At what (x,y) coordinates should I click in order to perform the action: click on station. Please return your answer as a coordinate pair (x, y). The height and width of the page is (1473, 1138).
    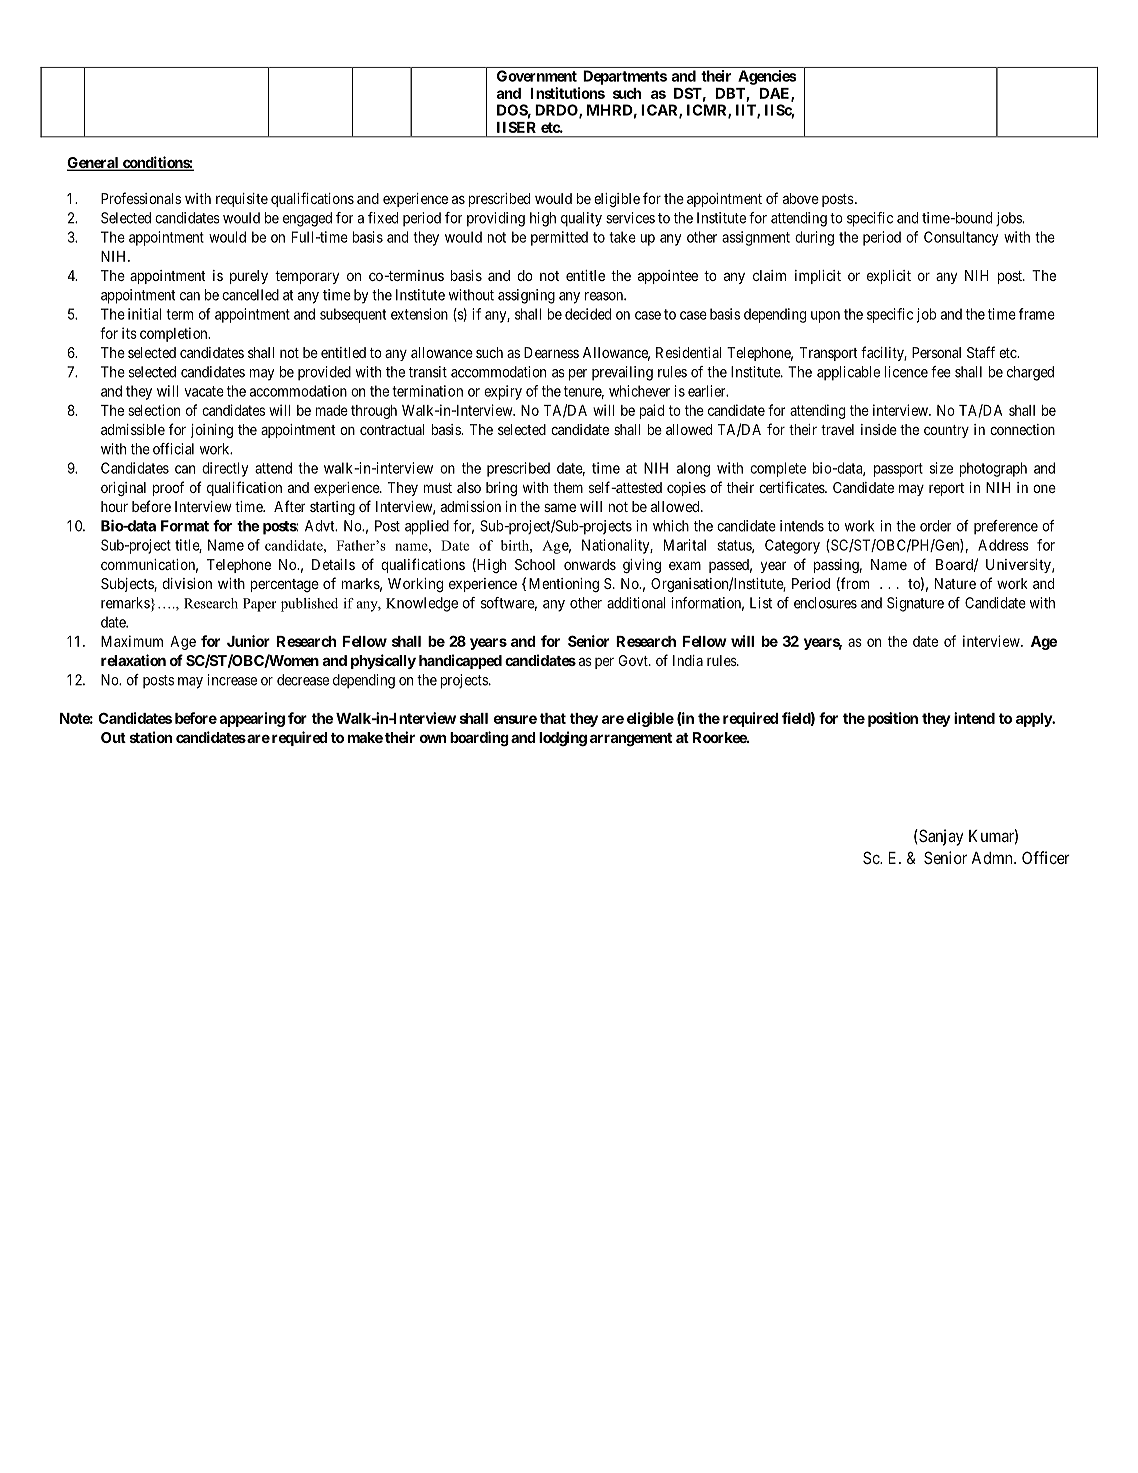
    Looking at the image, I should click on (151, 737).
